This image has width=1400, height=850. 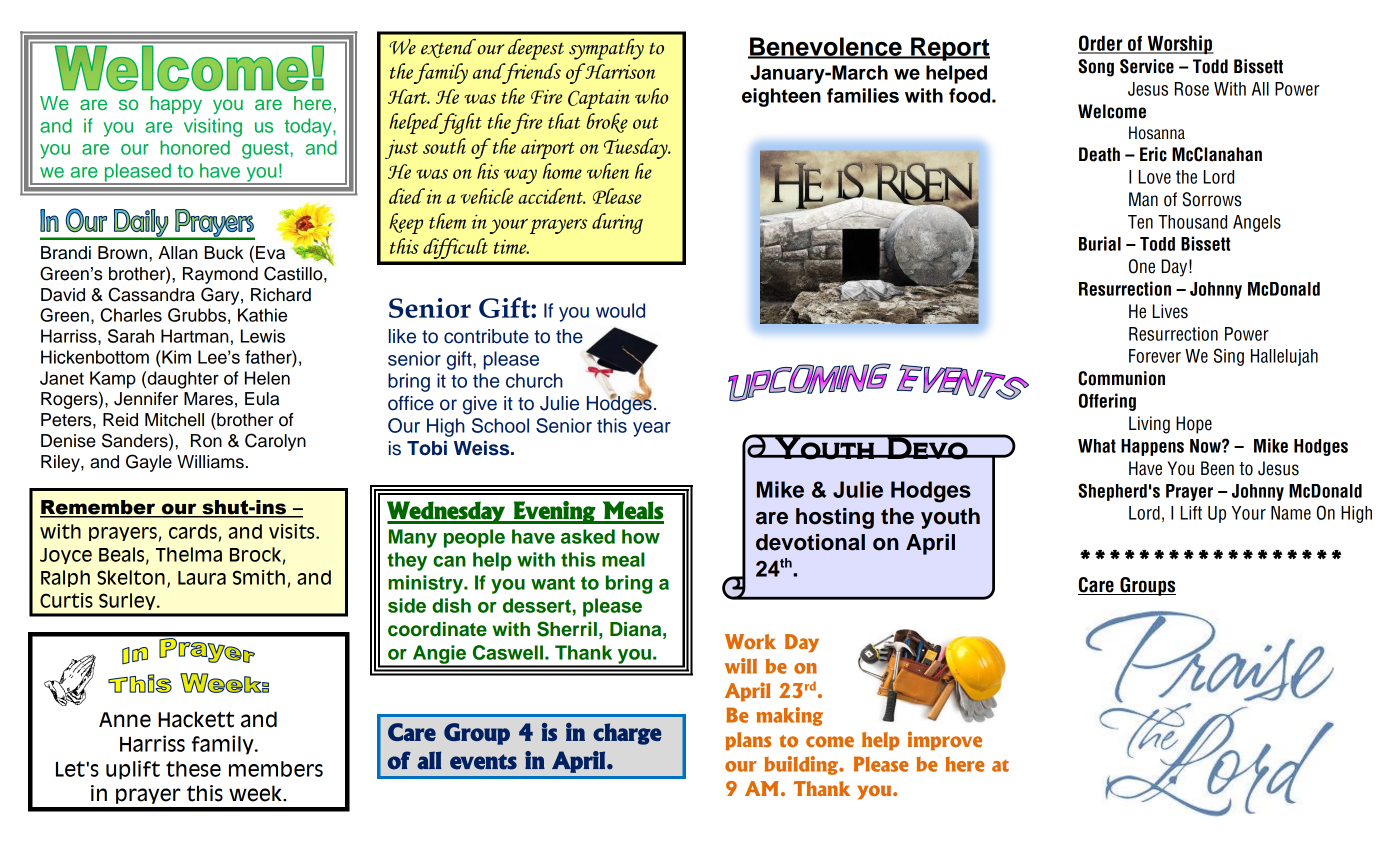 I want to click on improve, so click(x=945, y=741).
